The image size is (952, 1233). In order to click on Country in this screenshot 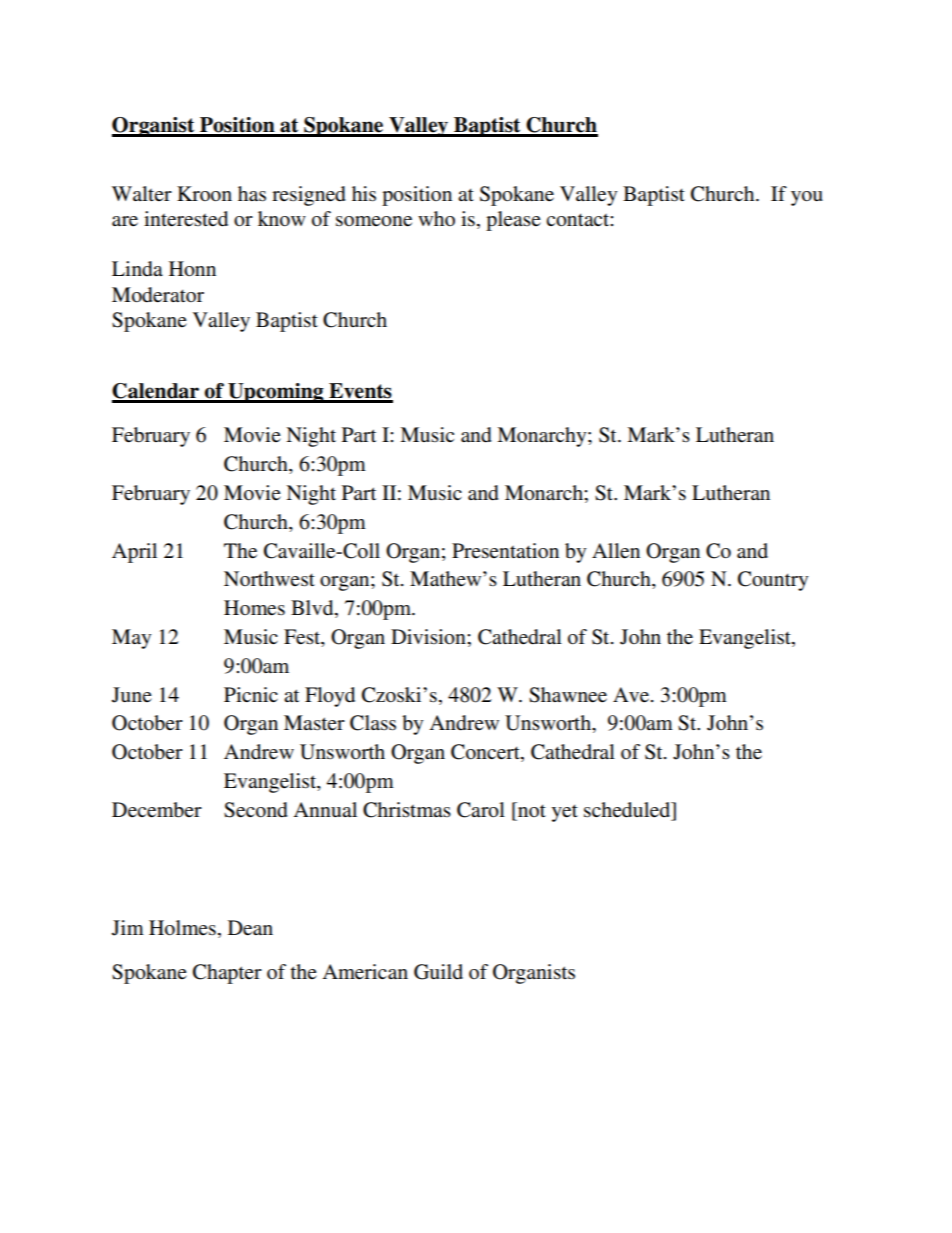, I will do `click(773, 581)`.
